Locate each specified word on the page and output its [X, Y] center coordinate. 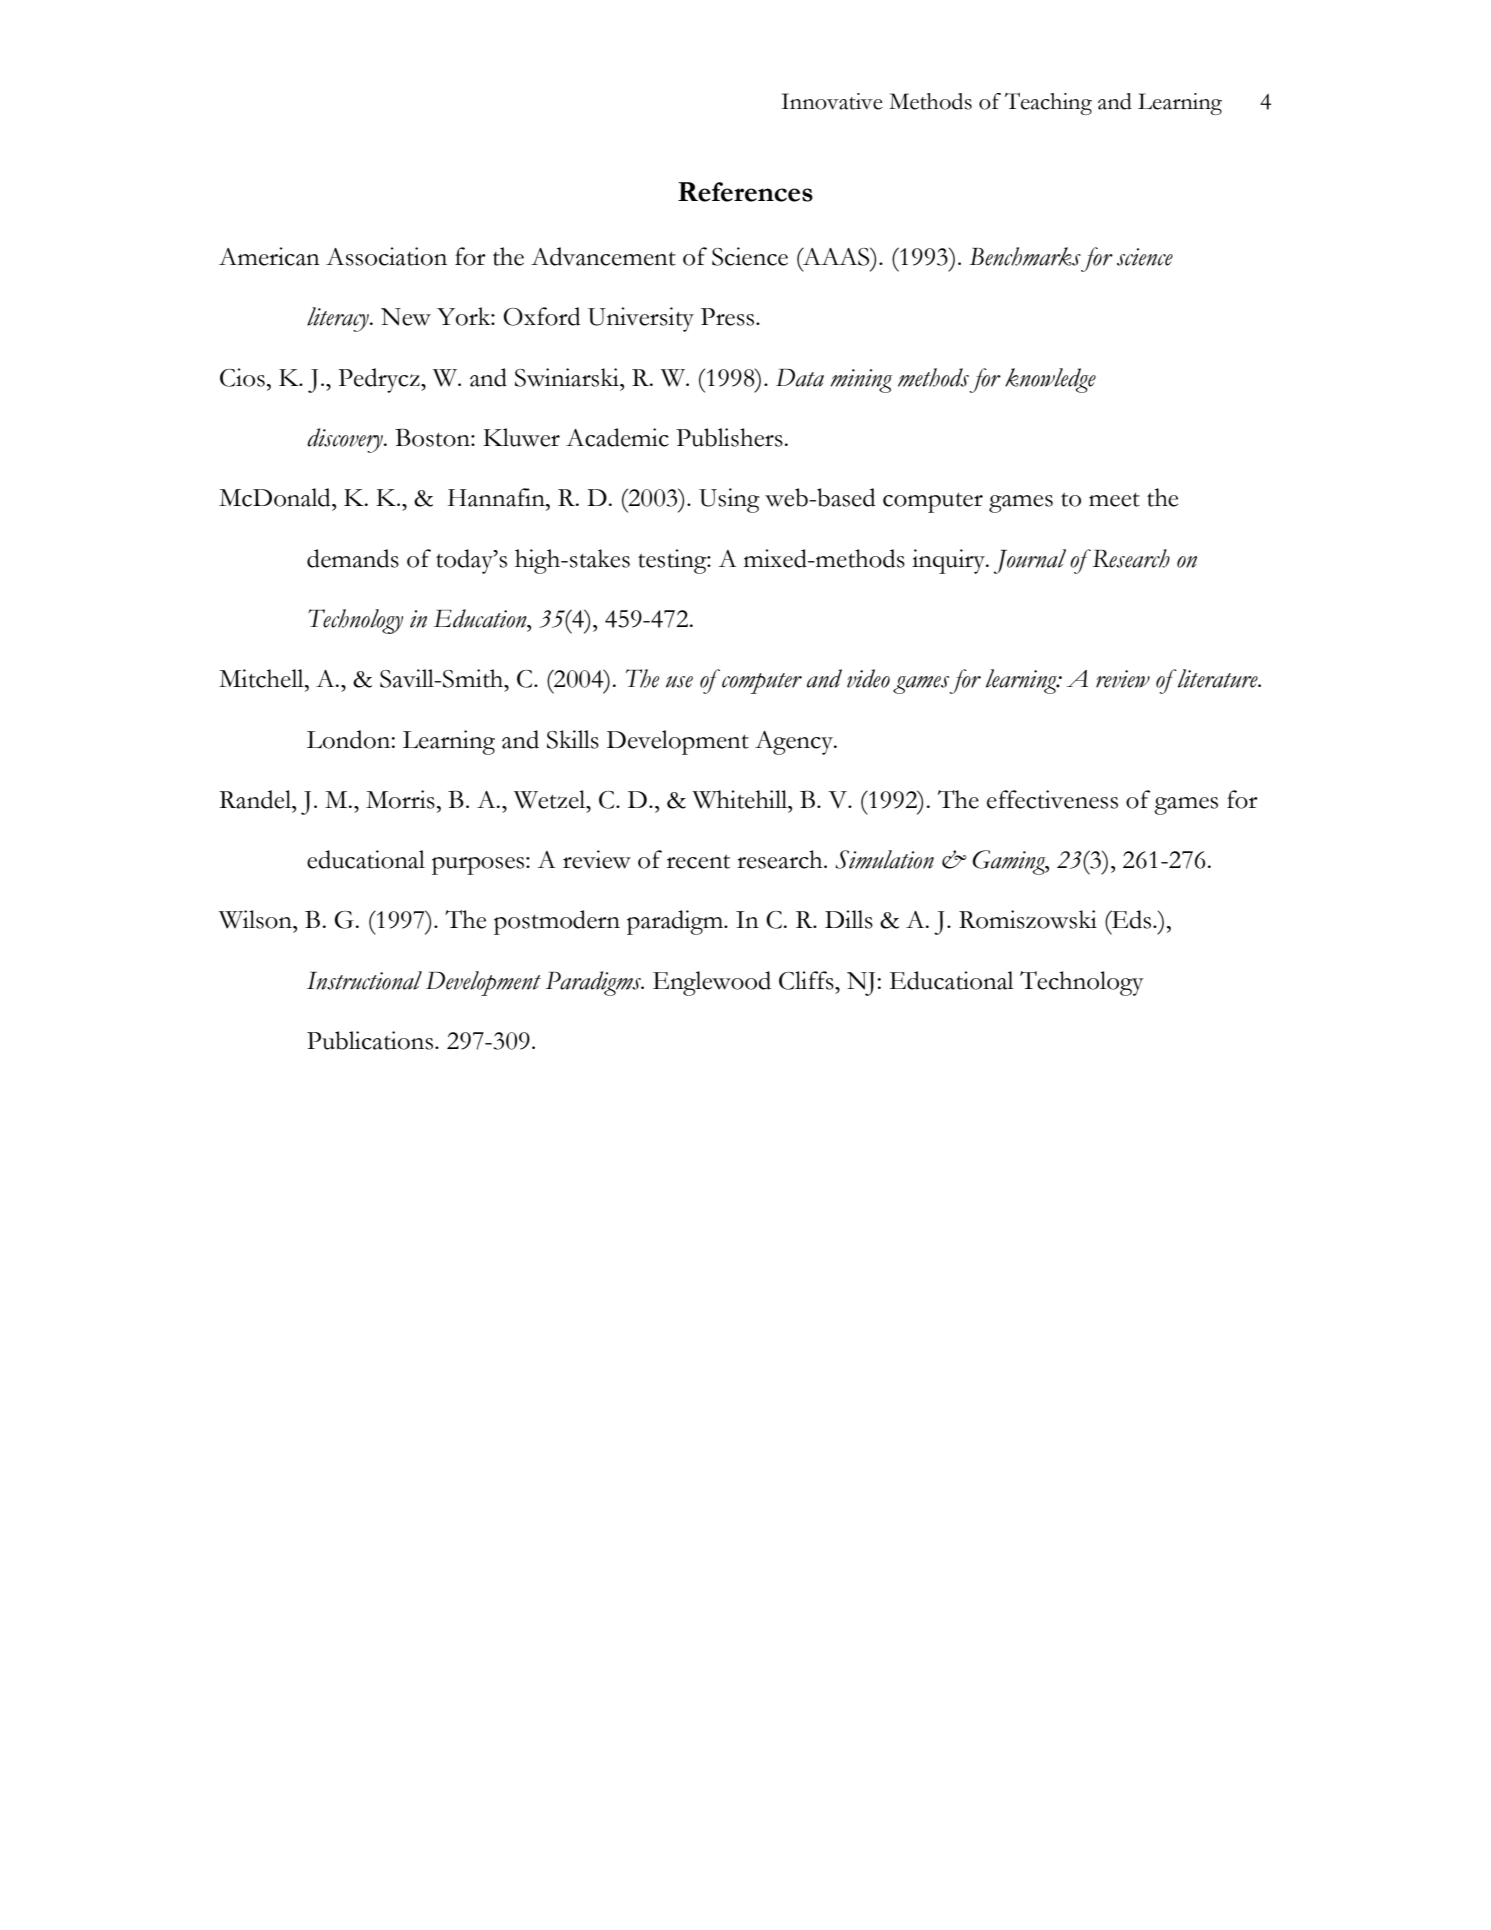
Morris [400, 799]
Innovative [832, 101]
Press [729, 317]
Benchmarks [1025, 256]
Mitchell [262, 678]
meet [1114, 500]
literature [1218, 678]
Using [729, 500]
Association [386, 256]
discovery [346, 440]
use [679, 682]
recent [698, 862]
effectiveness [1052, 799]
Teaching [1048, 103]
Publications [370, 1040]
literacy [339, 319]
